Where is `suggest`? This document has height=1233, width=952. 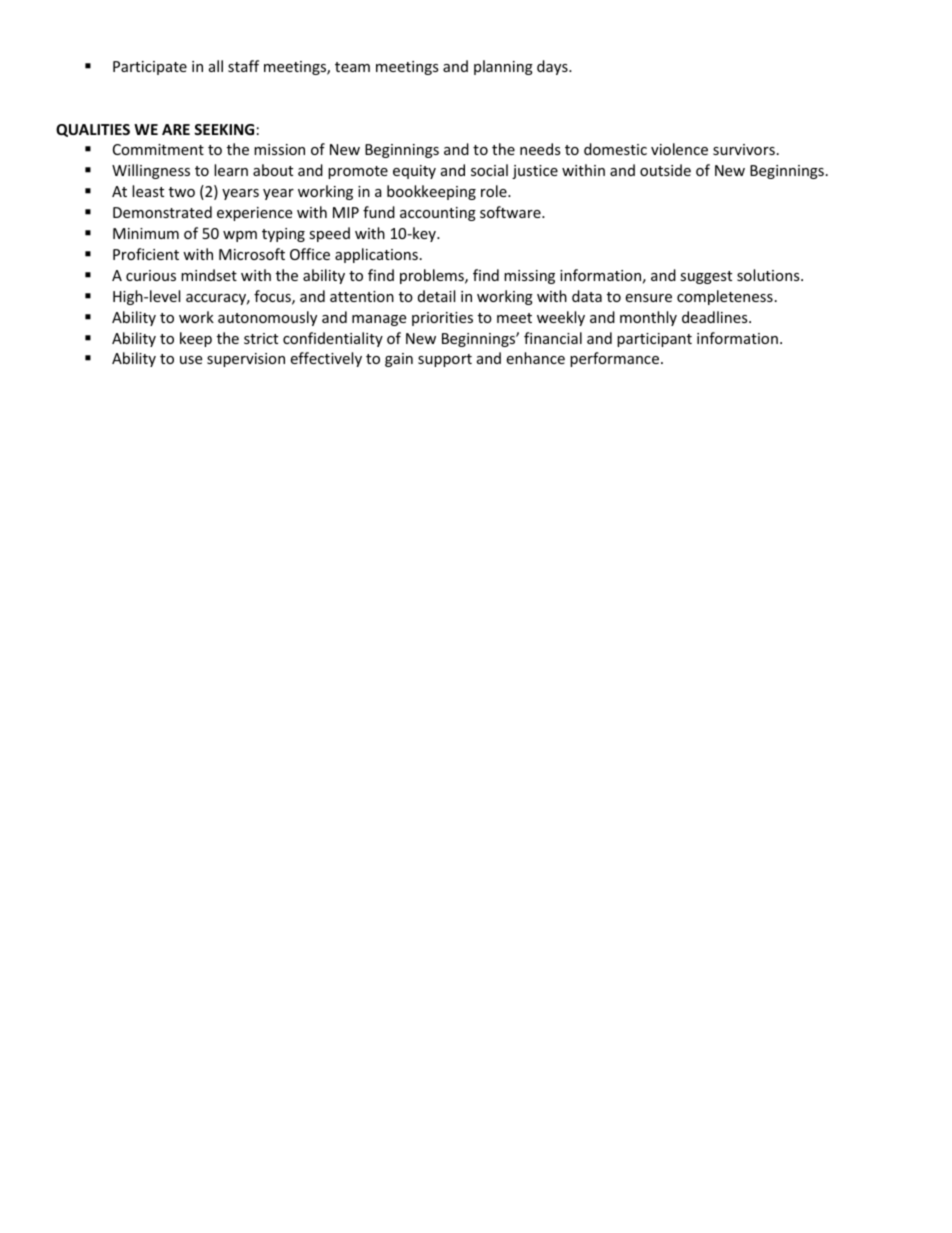
suggest is located at coordinates (706, 277).
